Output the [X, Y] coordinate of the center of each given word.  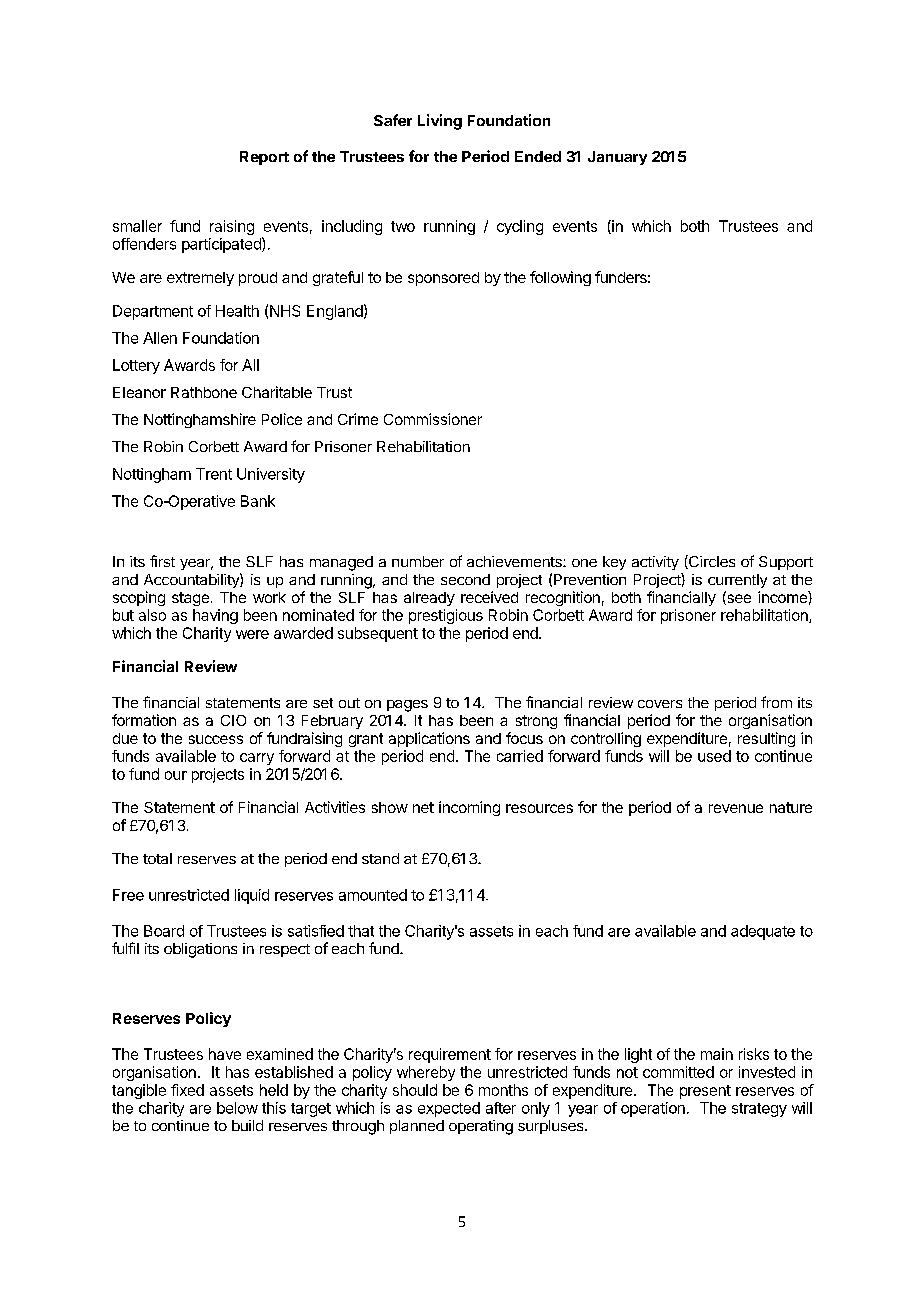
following [560, 278]
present [705, 1092]
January [617, 158]
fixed [187, 1090]
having [215, 616]
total [157, 858]
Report [264, 158]
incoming [469, 808]
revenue [736, 808]
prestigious [446, 616]
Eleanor [139, 392]
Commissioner [433, 419]
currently [737, 581]
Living [440, 122]
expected [449, 1109]
